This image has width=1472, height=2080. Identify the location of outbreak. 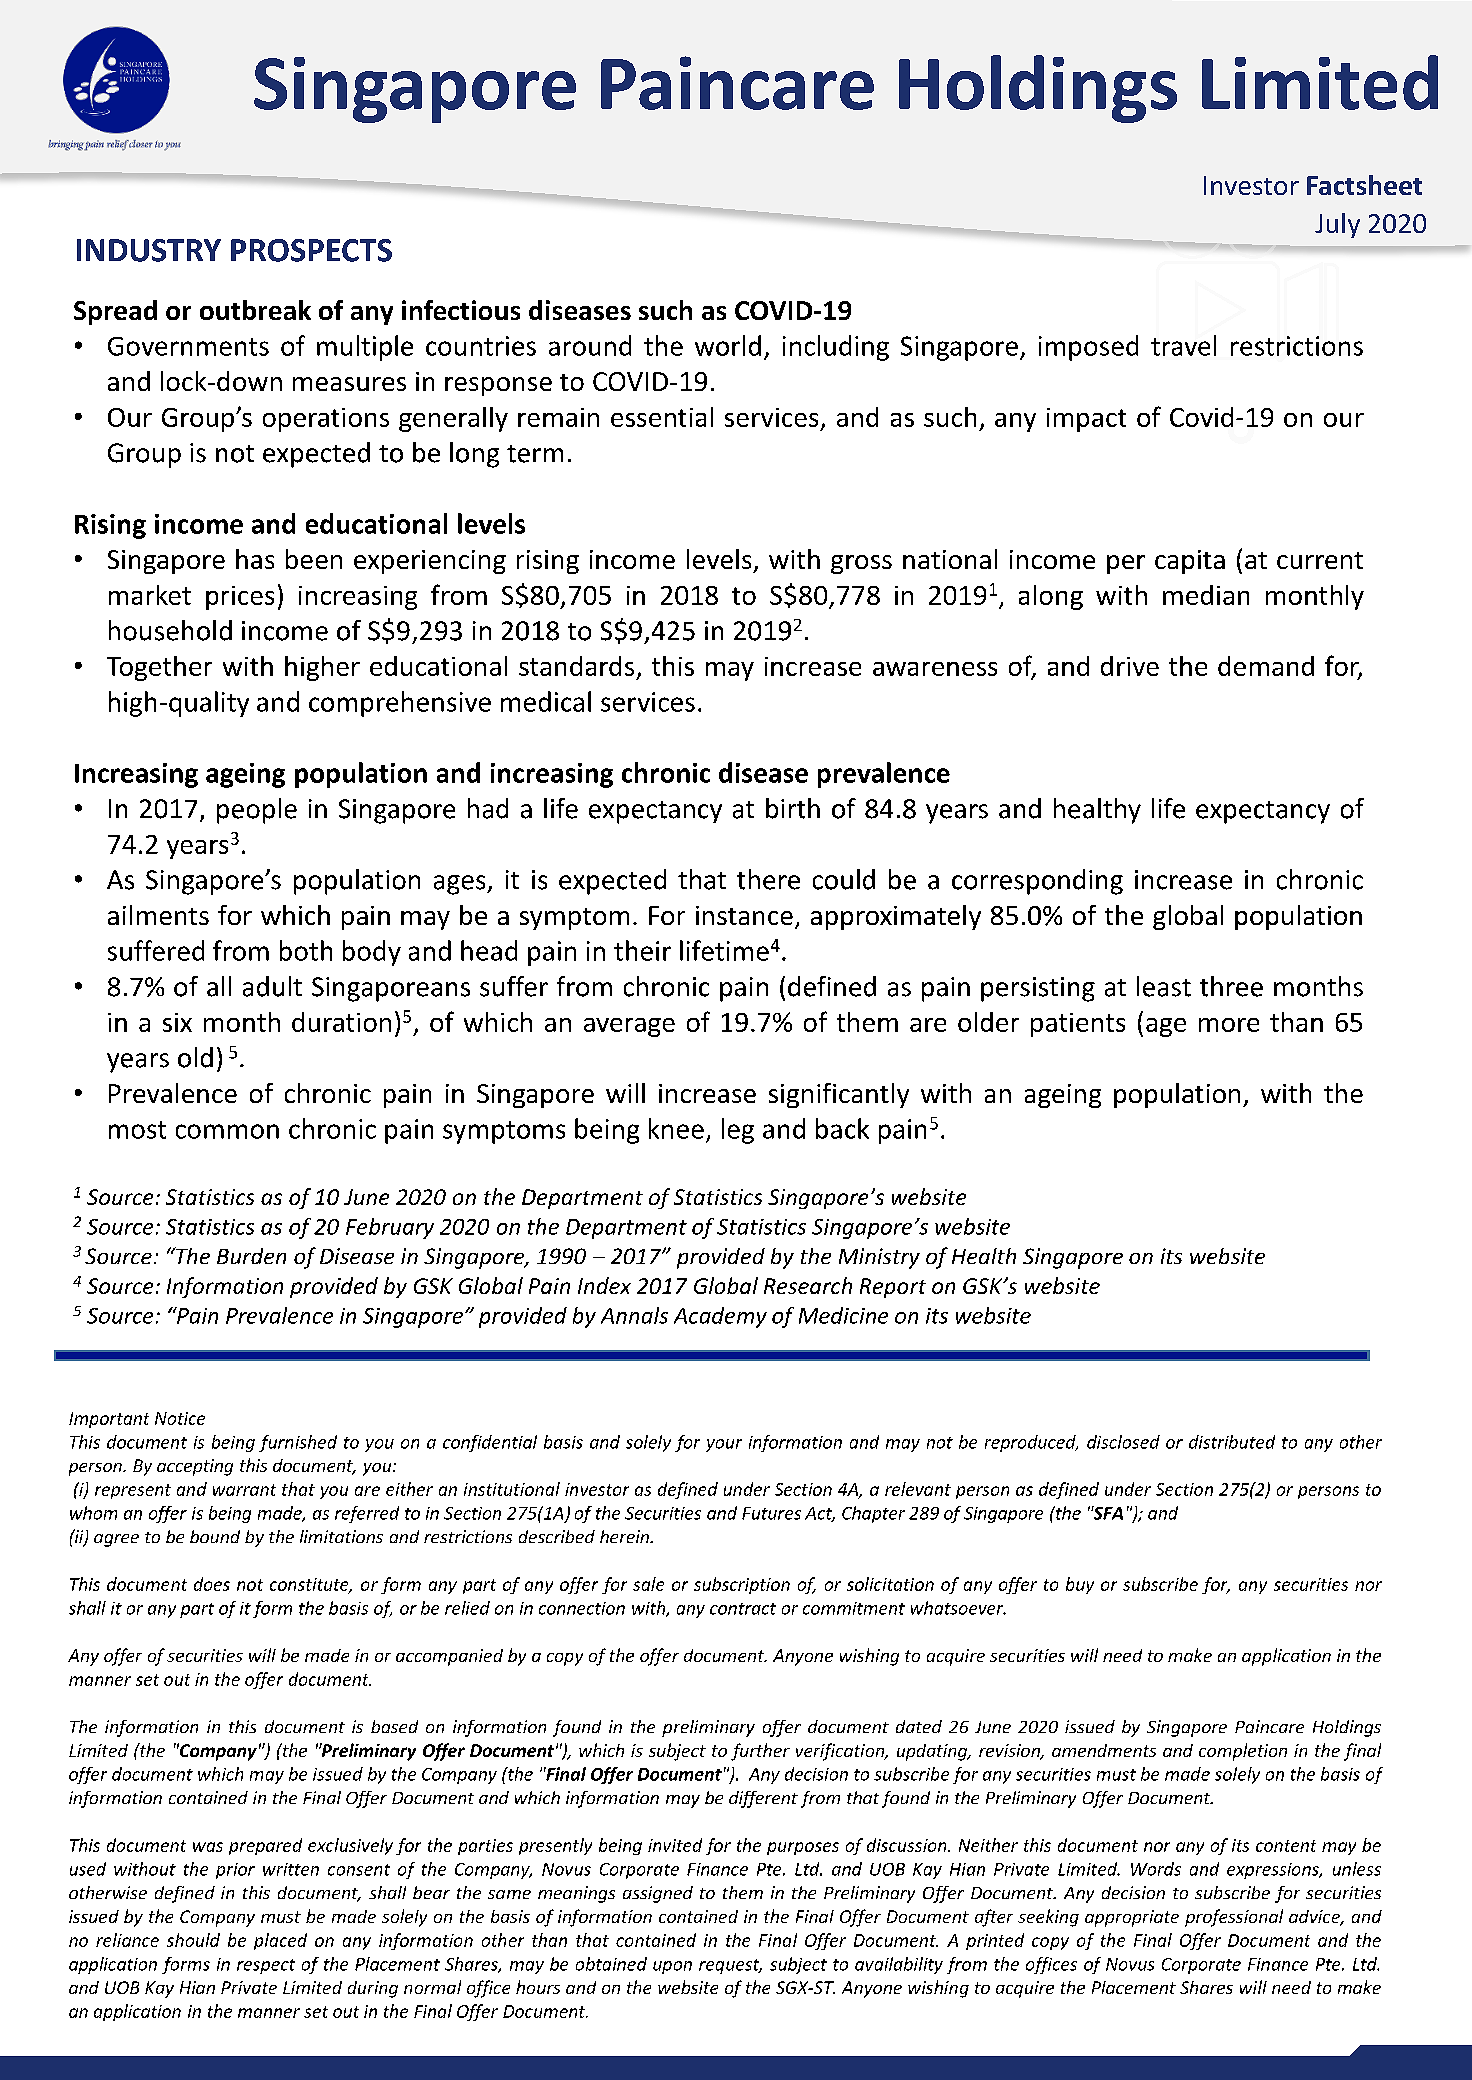
(255, 310).
